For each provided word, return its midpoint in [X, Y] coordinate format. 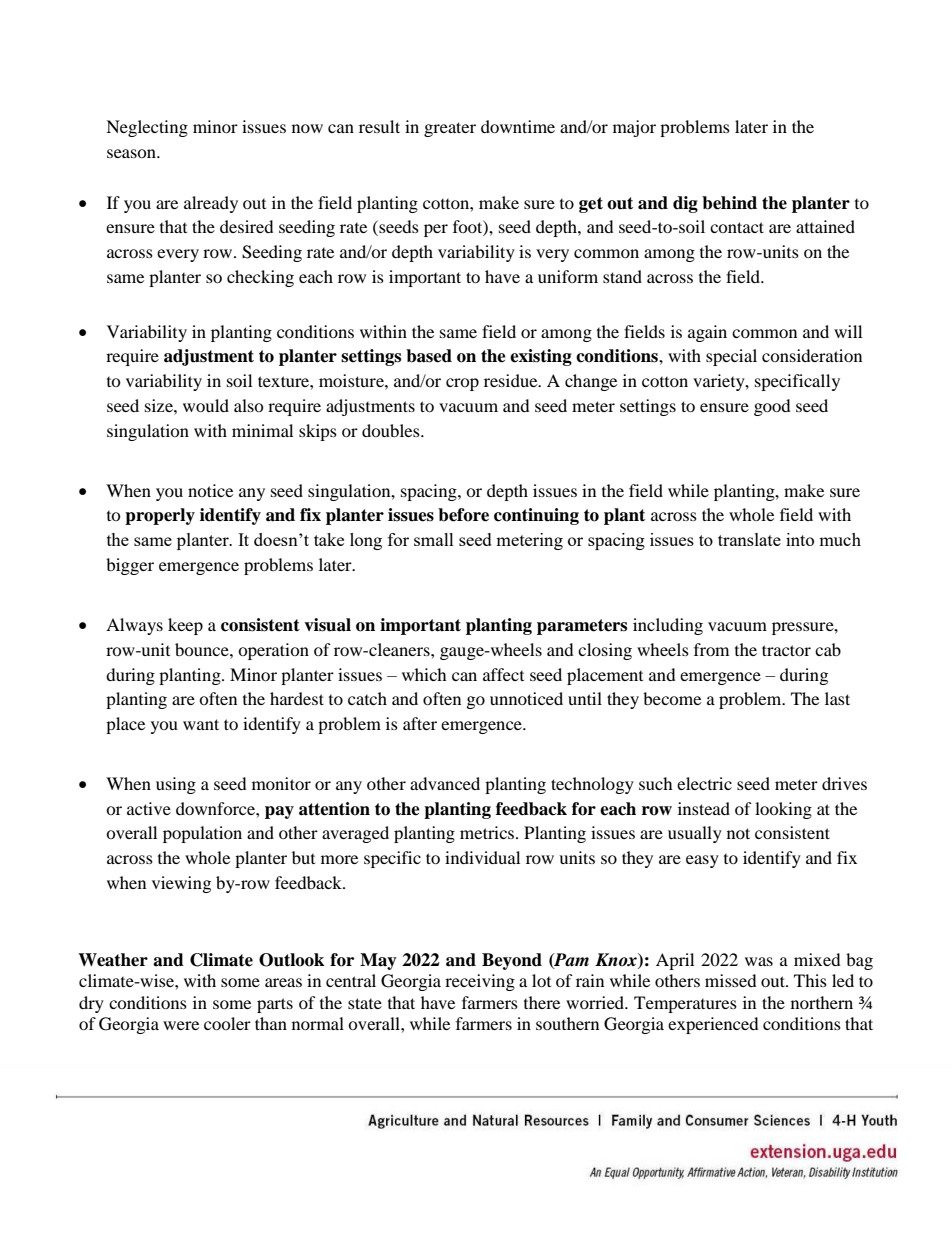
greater [450, 129]
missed [731, 980]
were [181, 1025]
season [132, 153]
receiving [480, 982]
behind [729, 203]
